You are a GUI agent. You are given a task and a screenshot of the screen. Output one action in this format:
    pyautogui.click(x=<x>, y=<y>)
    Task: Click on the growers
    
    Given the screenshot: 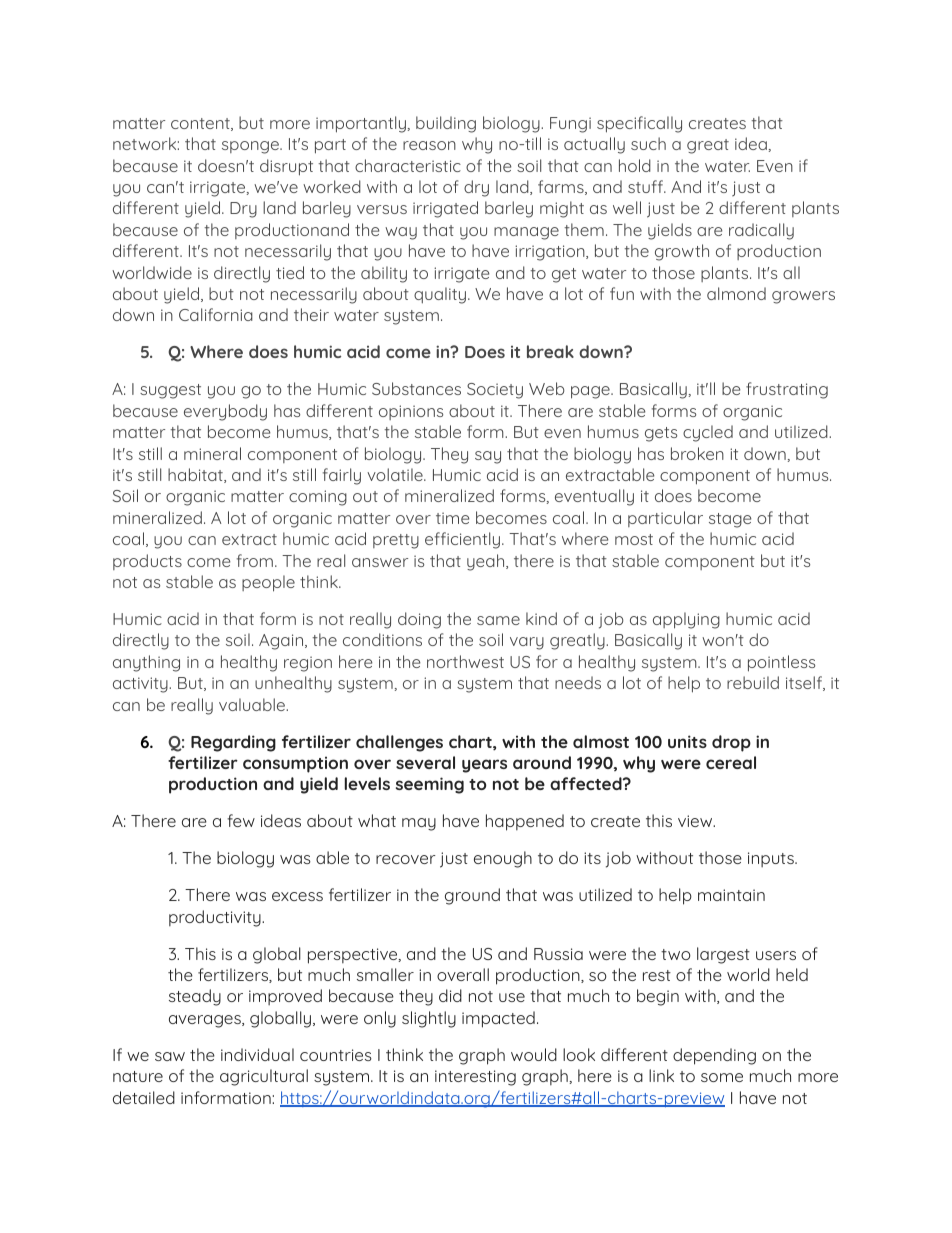 What is the action you would take?
    pyautogui.click(x=803, y=297)
